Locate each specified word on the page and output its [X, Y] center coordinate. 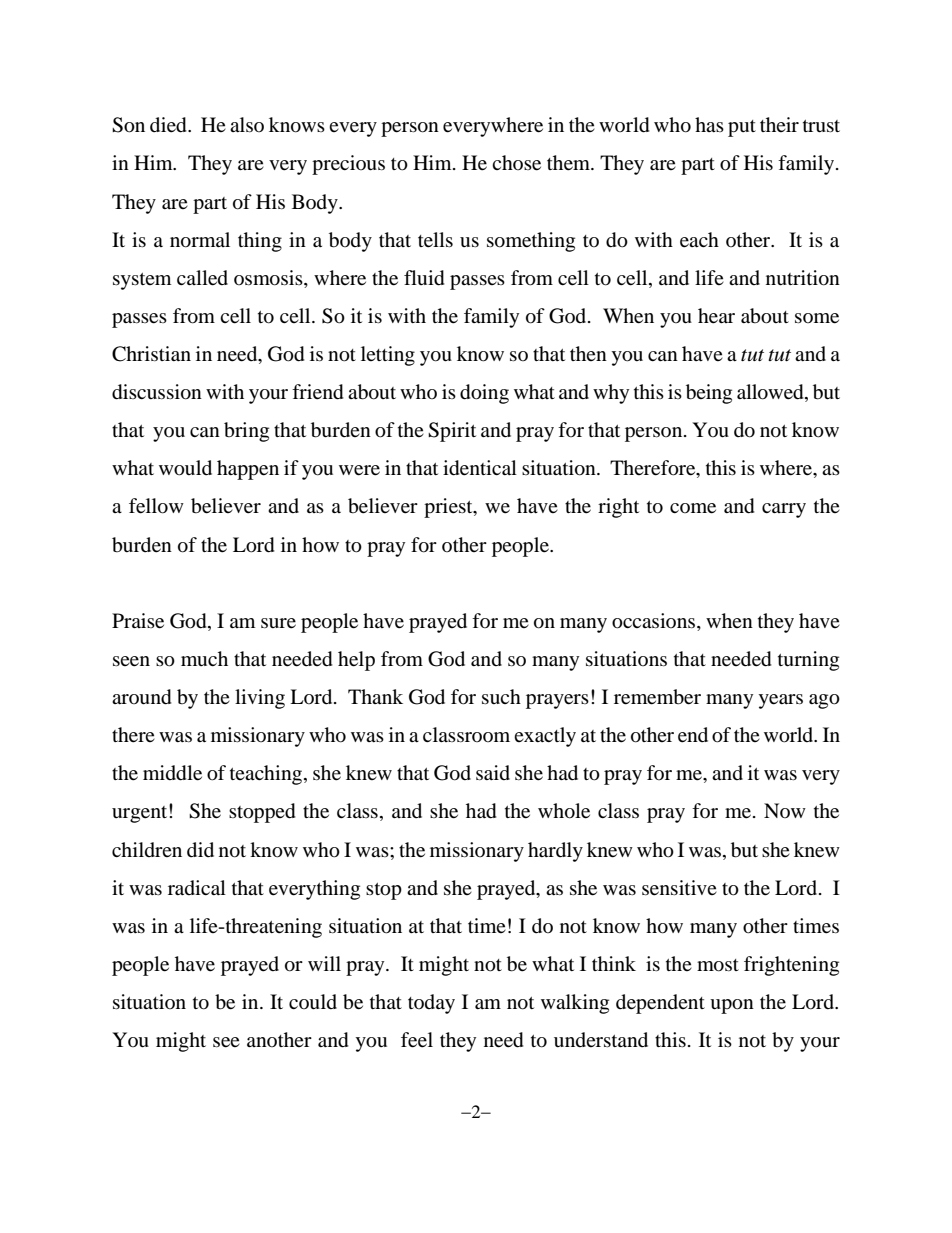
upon [732, 1006]
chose [516, 163]
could [313, 1002]
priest [449, 508]
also [247, 124]
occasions [655, 621]
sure [278, 623]
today [431, 1004]
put [742, 128]
